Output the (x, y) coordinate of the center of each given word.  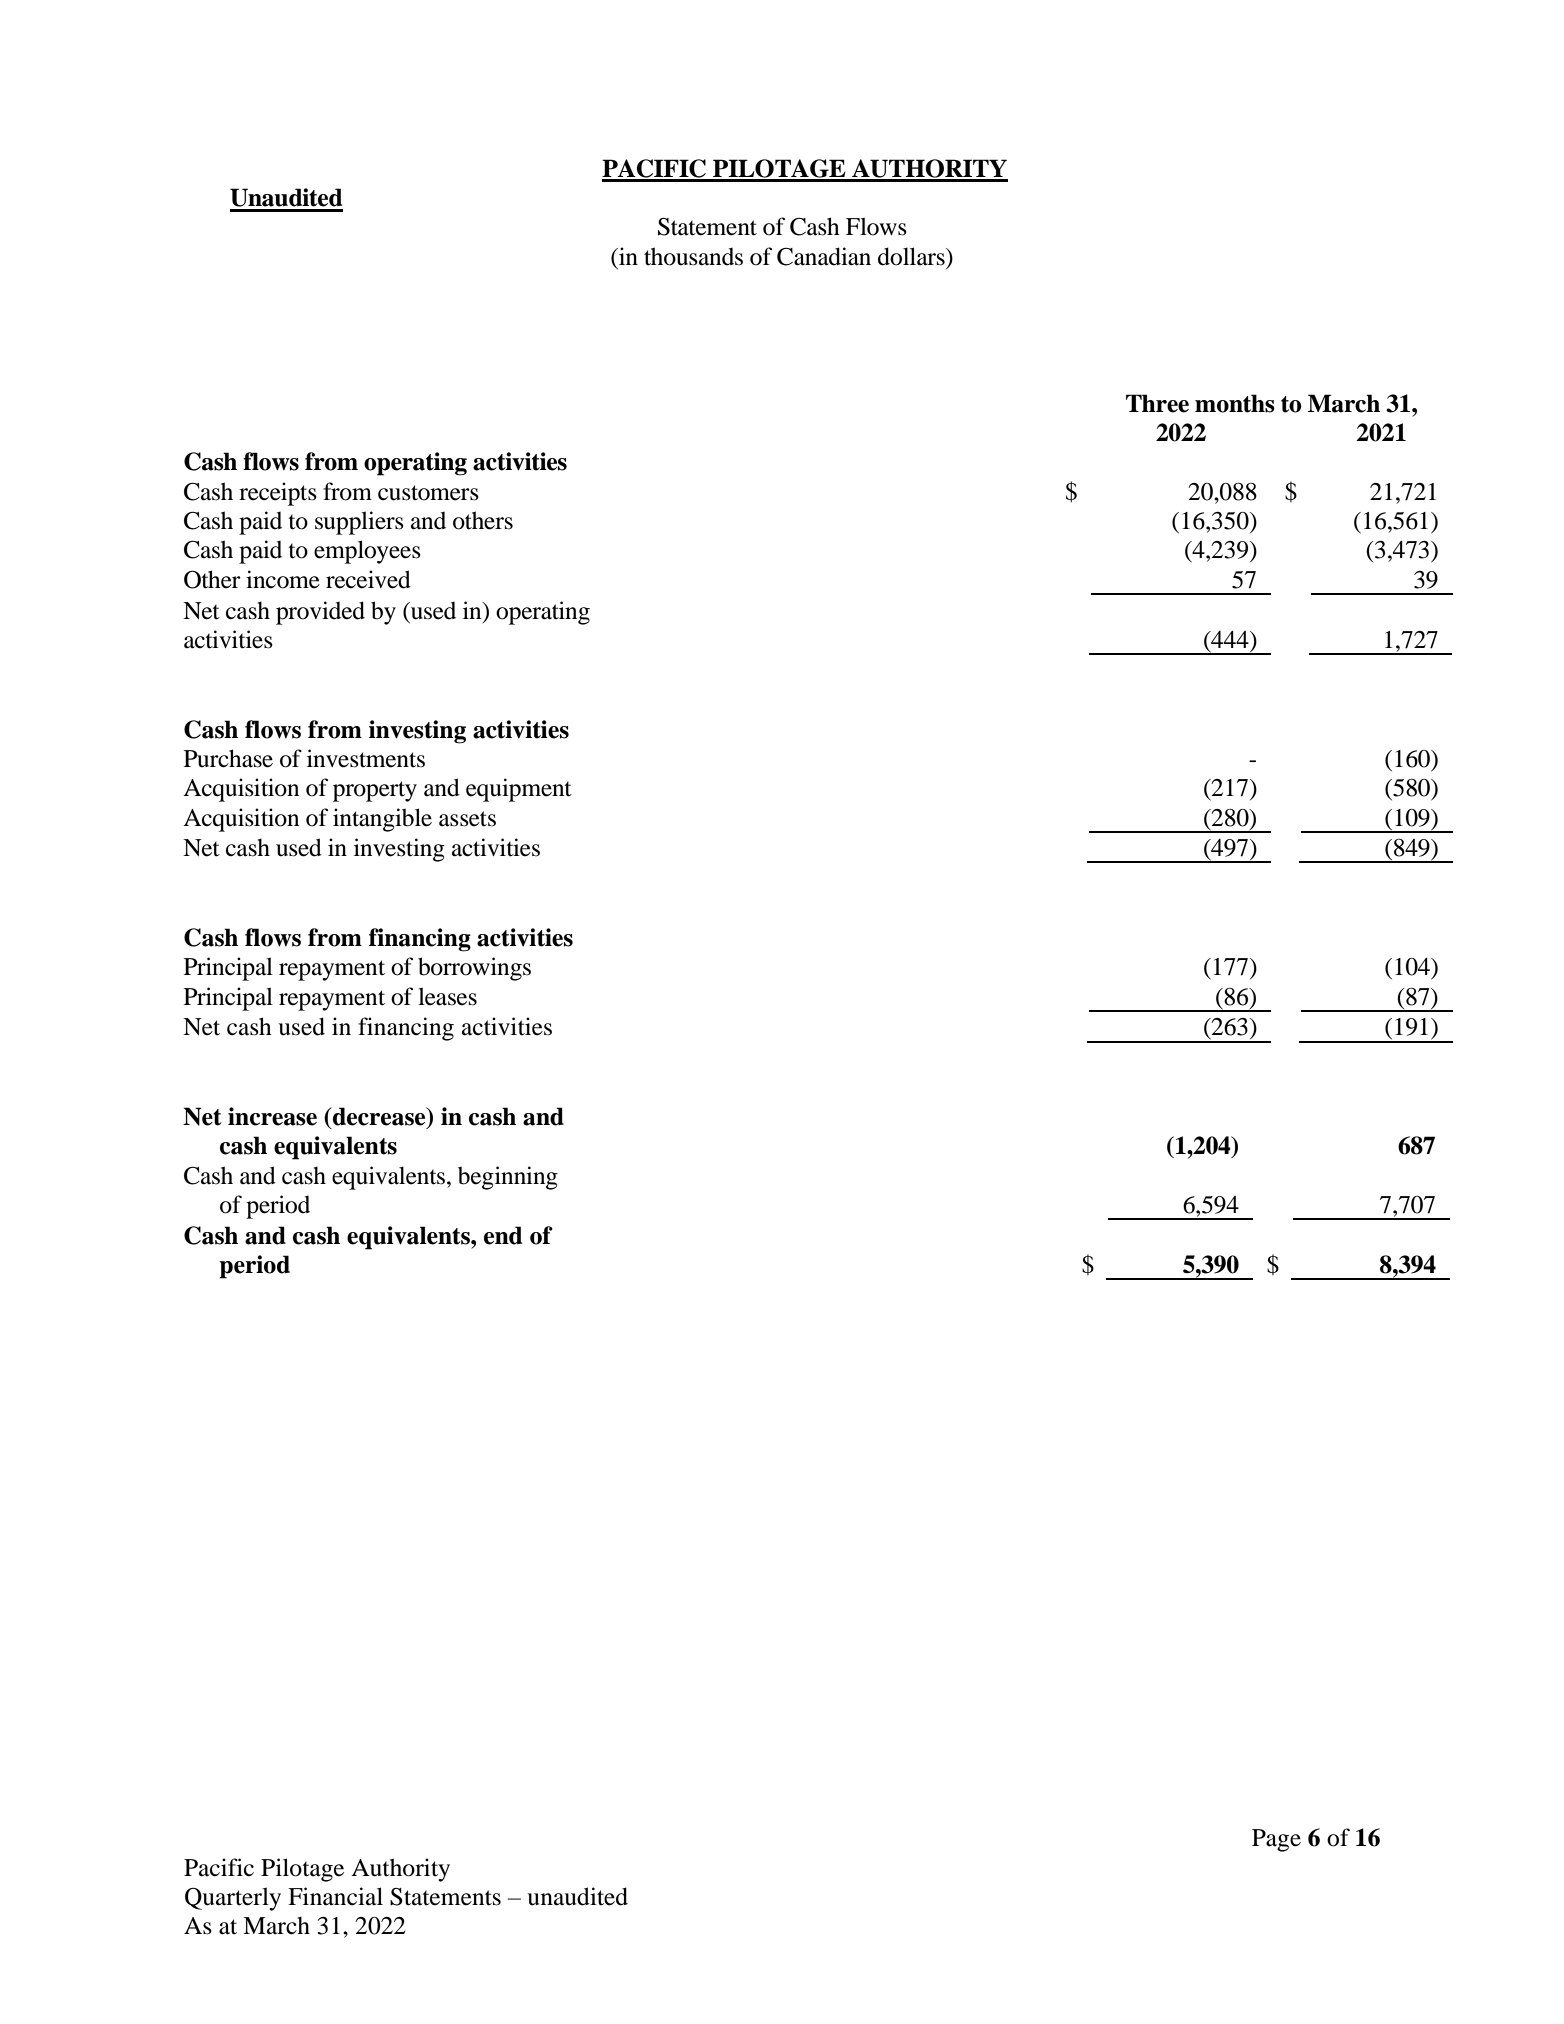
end (503, 1235)
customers (428, 493)
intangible (382, 820)
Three (1157, 403)
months (1235, 403)
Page (1276, 1840)
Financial (335, 1896)
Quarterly (233, 1899)
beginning (508, 1178)
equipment (519, 790)
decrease (379, 1117)
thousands (693, 256)
